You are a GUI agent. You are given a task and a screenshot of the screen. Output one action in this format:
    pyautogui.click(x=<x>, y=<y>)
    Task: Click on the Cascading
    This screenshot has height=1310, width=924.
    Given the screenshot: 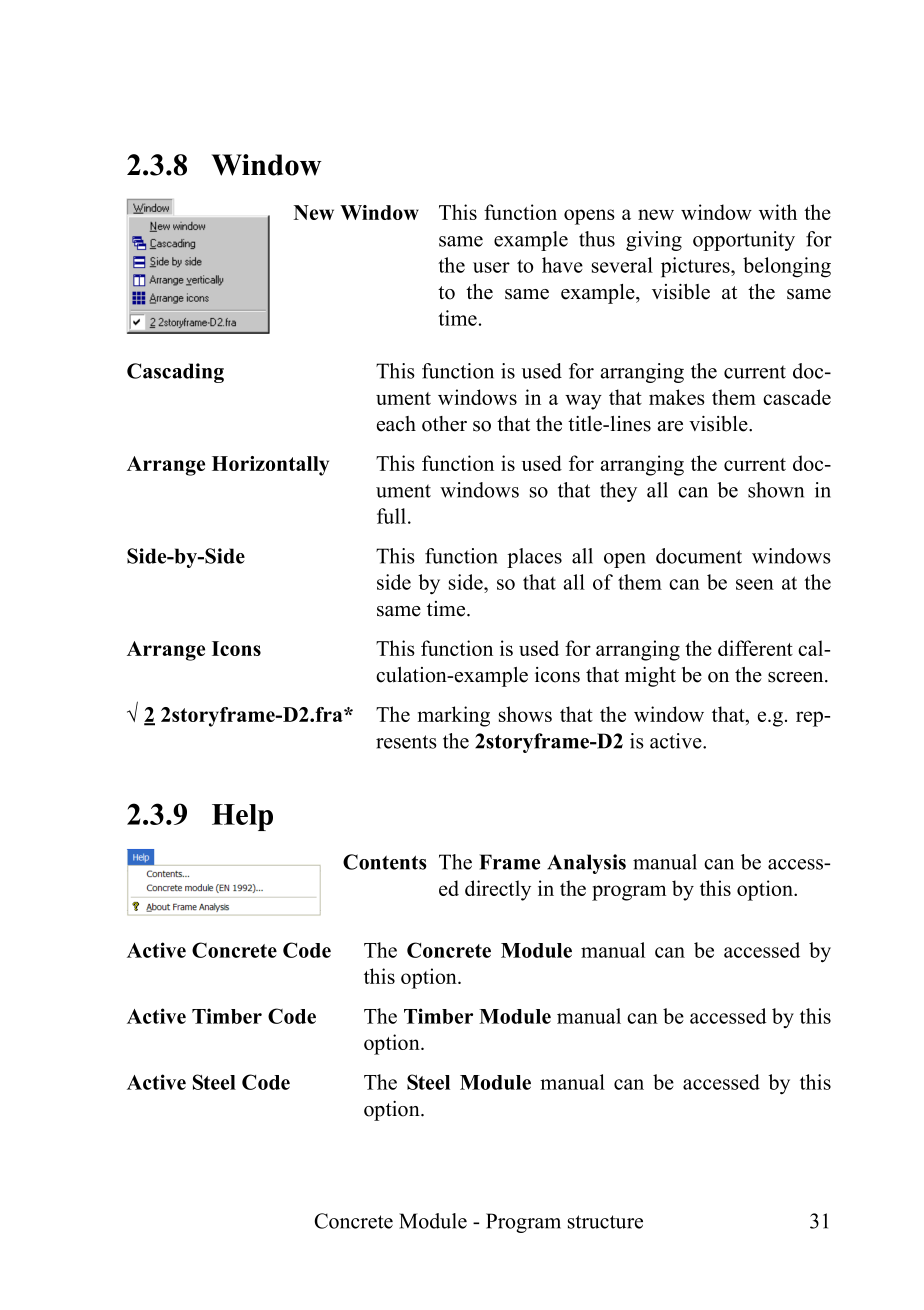 What is the action you would take?
    pyautogui.click(x=175, y=373)
